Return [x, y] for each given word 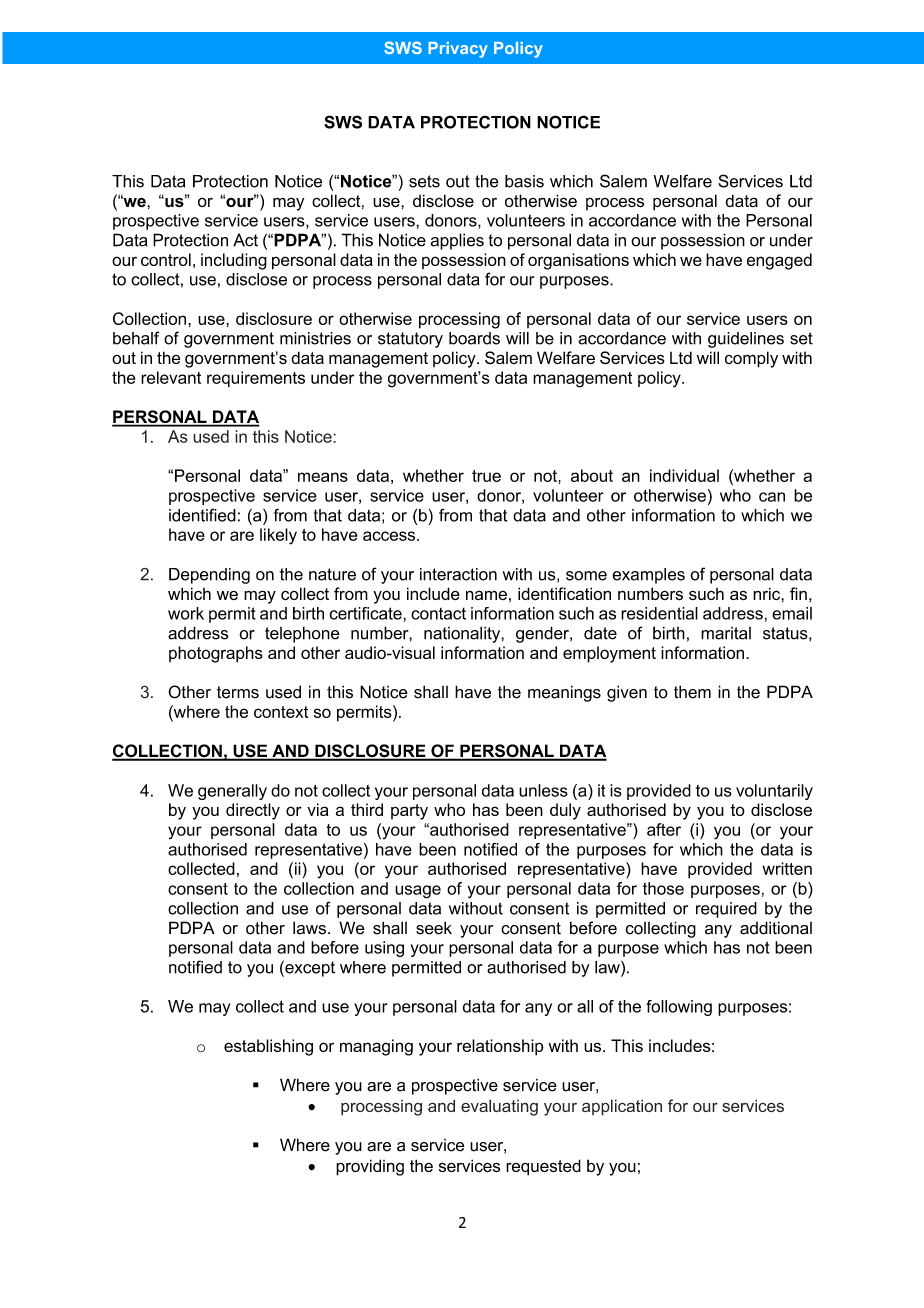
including [234, 261]
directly [253, 811]
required [726, 910]
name [486, 595]
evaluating [499, 1107]
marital [726, 633]
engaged [779, 261]
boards [474, 338]
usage [418, 892]
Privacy [458, 50]
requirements [256, 379]
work [186, 613]
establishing [268, 1047]
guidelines [746, 340]
